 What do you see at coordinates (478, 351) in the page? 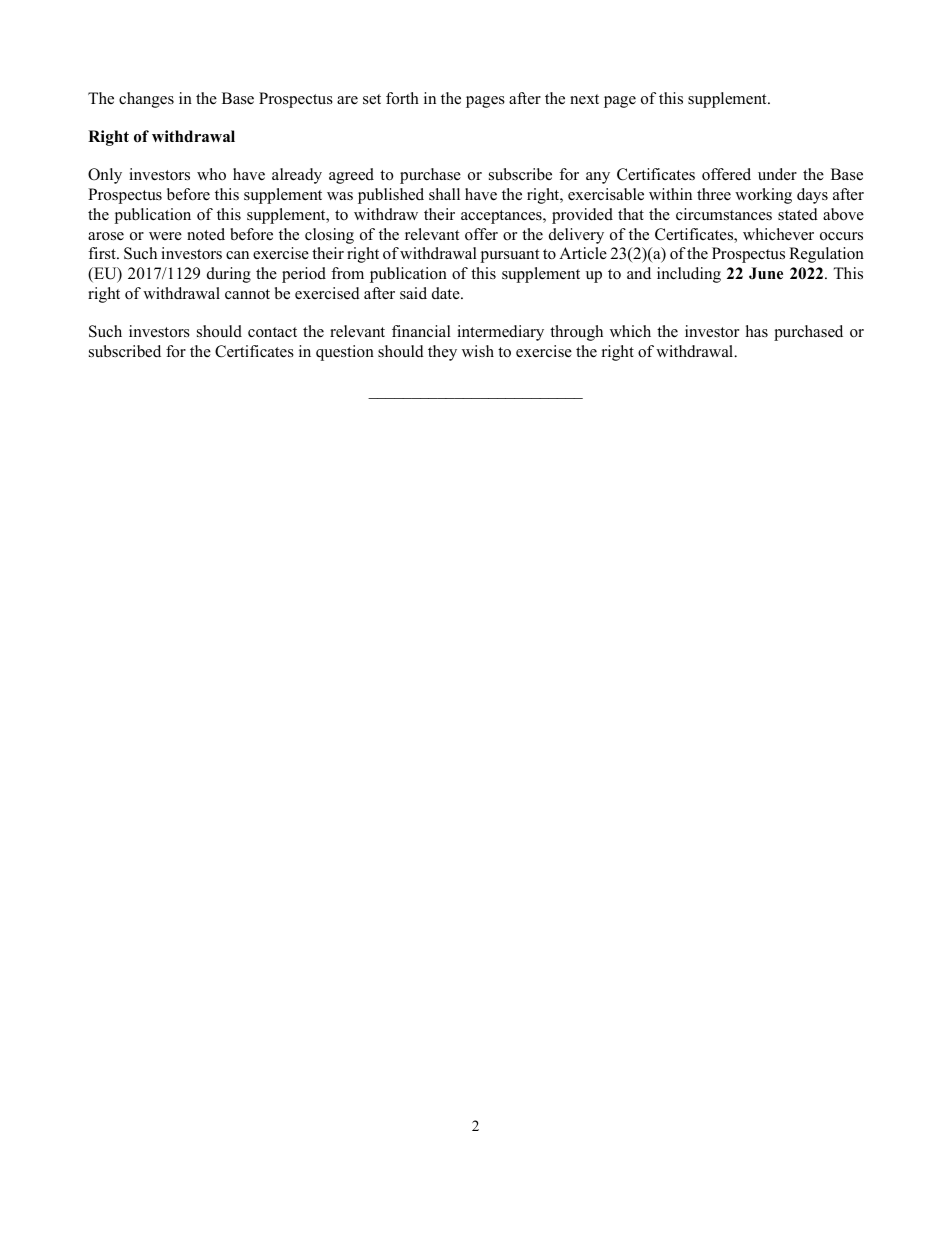
I see `wish` at bounding box center [478, 351].
